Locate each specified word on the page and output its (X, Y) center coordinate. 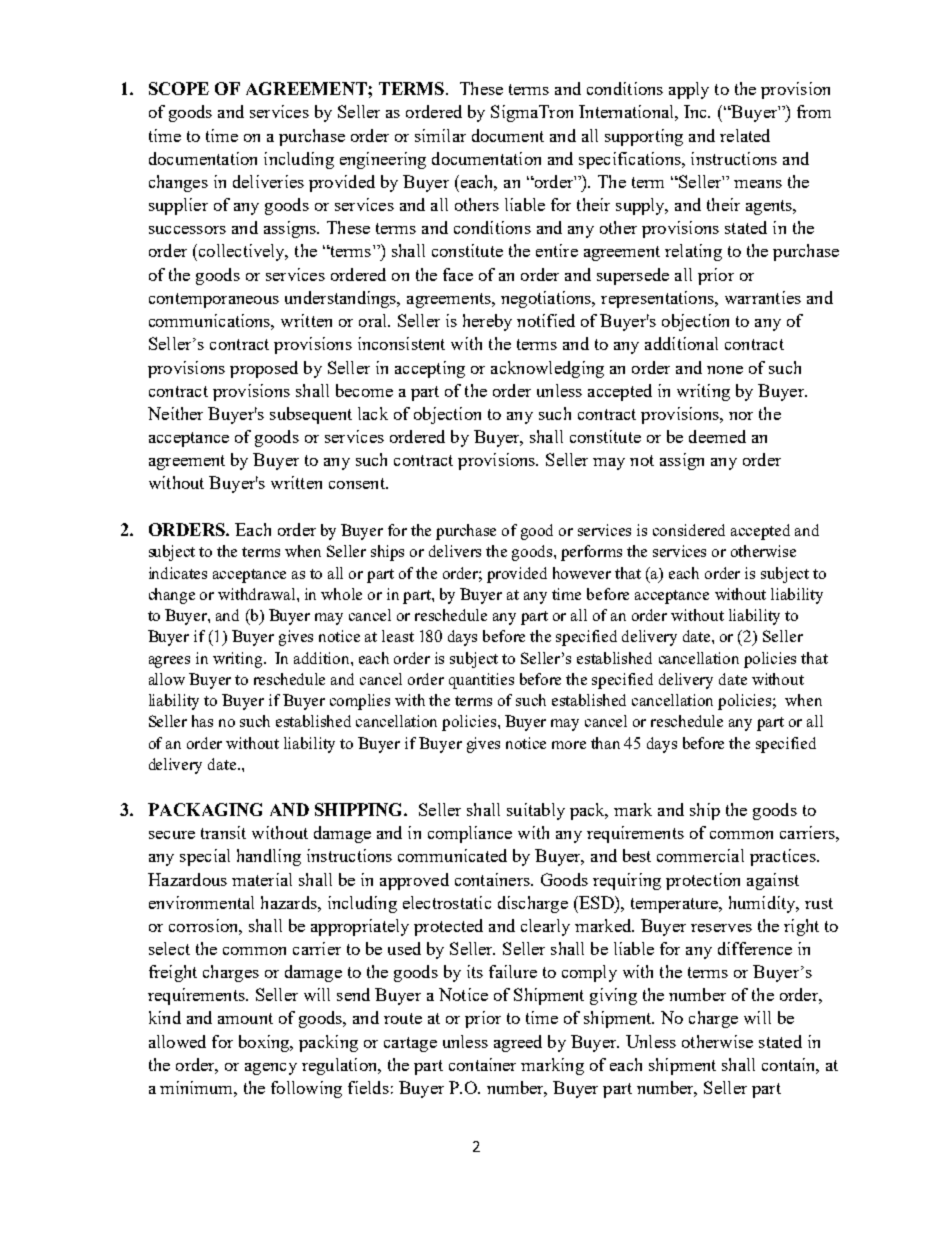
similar (440, 135)
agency (271, 1069)
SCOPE (179, 88)
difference (755, 948)
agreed (518, 1043)
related (745, 135)
